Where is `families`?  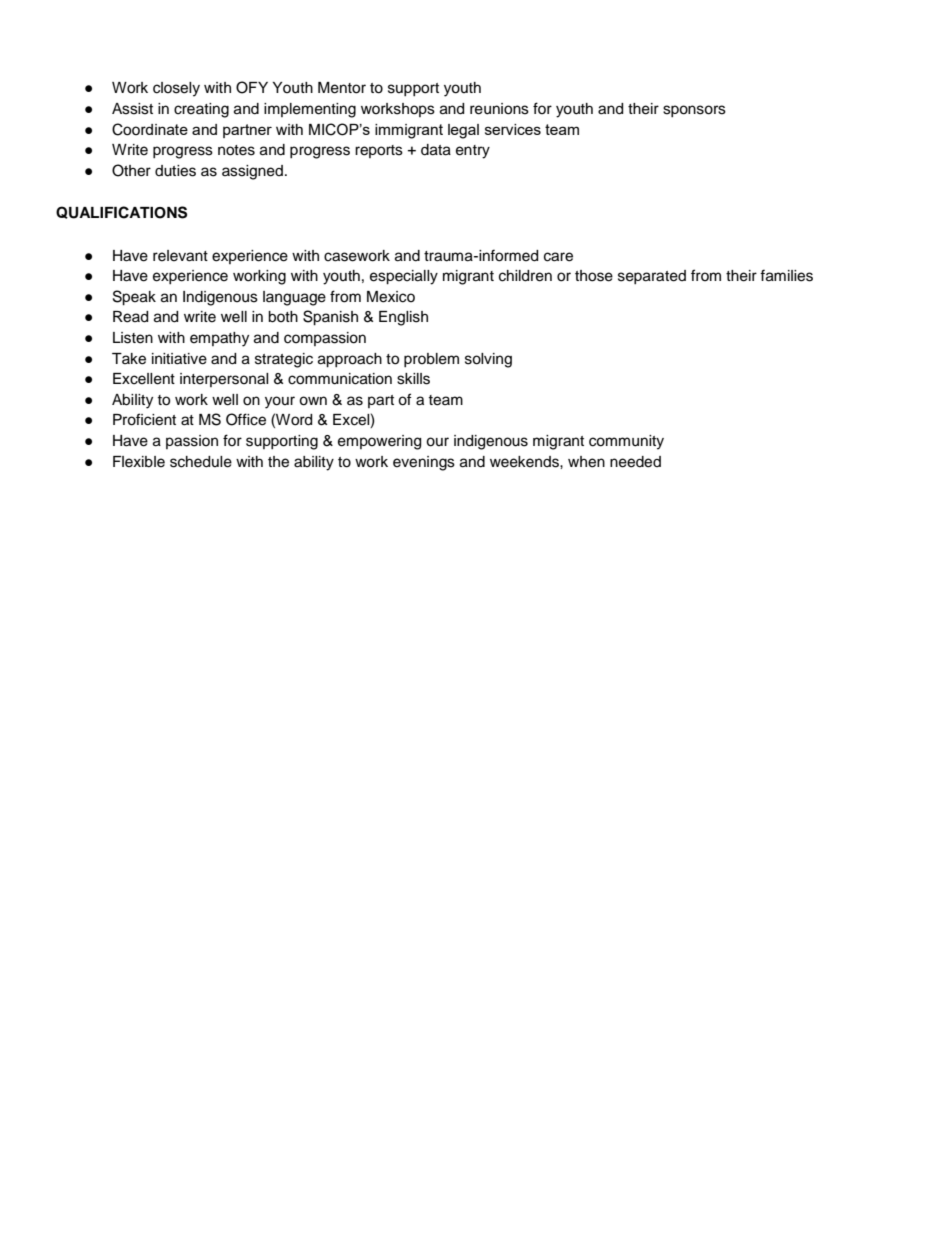 families is located at coordinates (786, 275).
